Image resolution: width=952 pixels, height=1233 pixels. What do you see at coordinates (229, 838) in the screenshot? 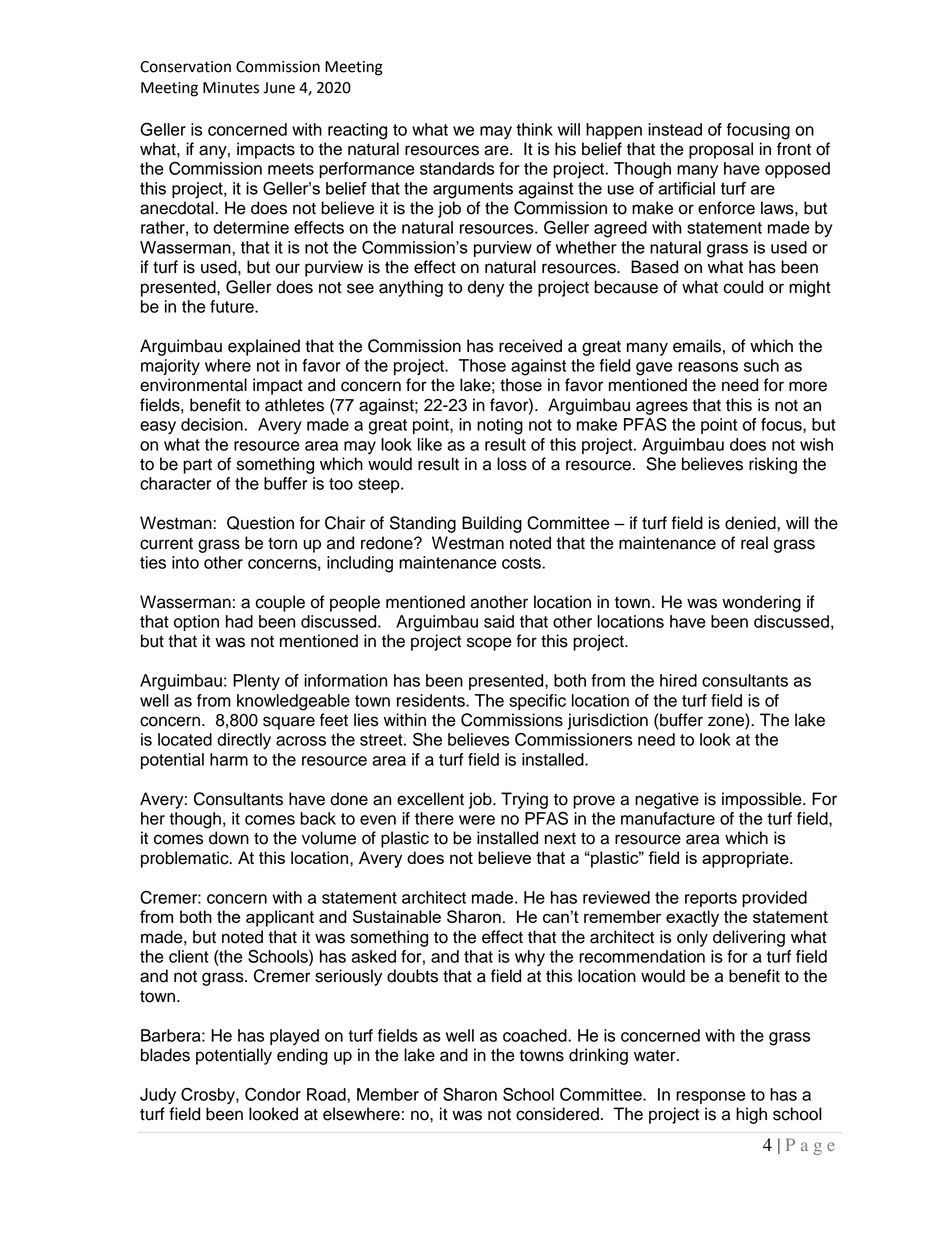
I see `down` at bounding box center [229, 838].
